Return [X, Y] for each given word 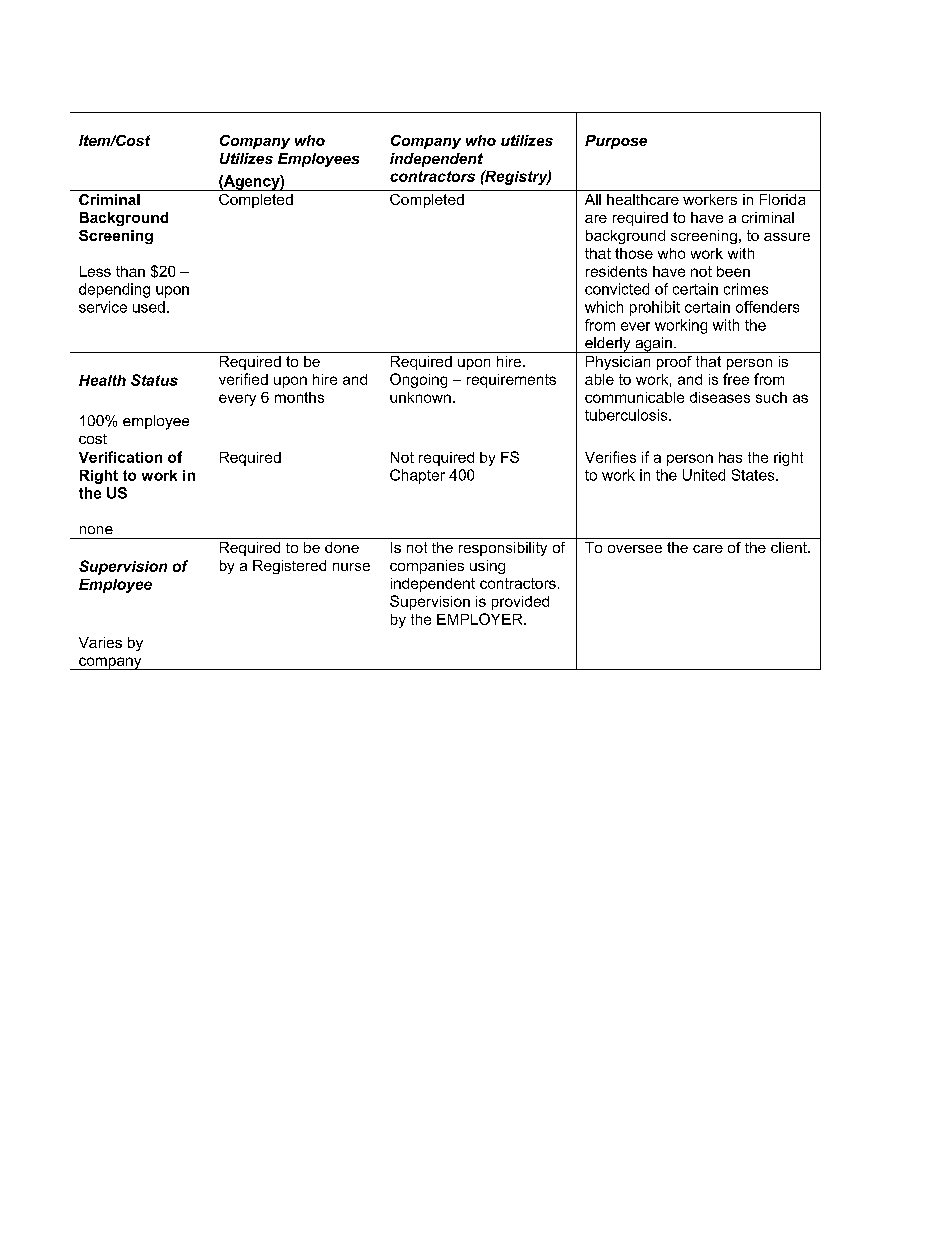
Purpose [616, 142]
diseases [720, 397]
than [130, 271]
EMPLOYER [481, 619]
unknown [420, 397]
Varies [100, 642]
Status [154, 380]
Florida [782, 199]
